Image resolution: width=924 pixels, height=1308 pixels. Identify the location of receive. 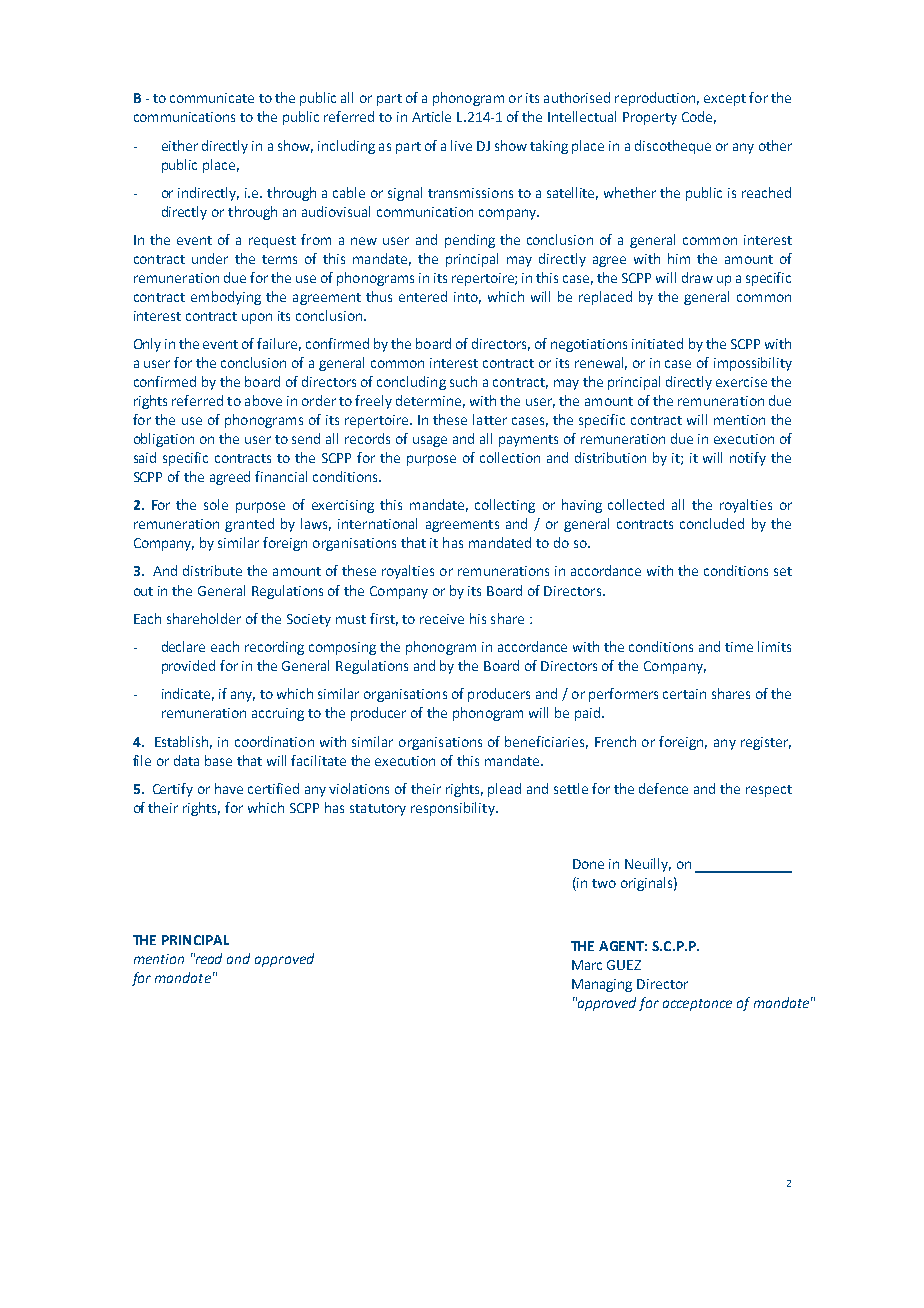
(442, 619).
